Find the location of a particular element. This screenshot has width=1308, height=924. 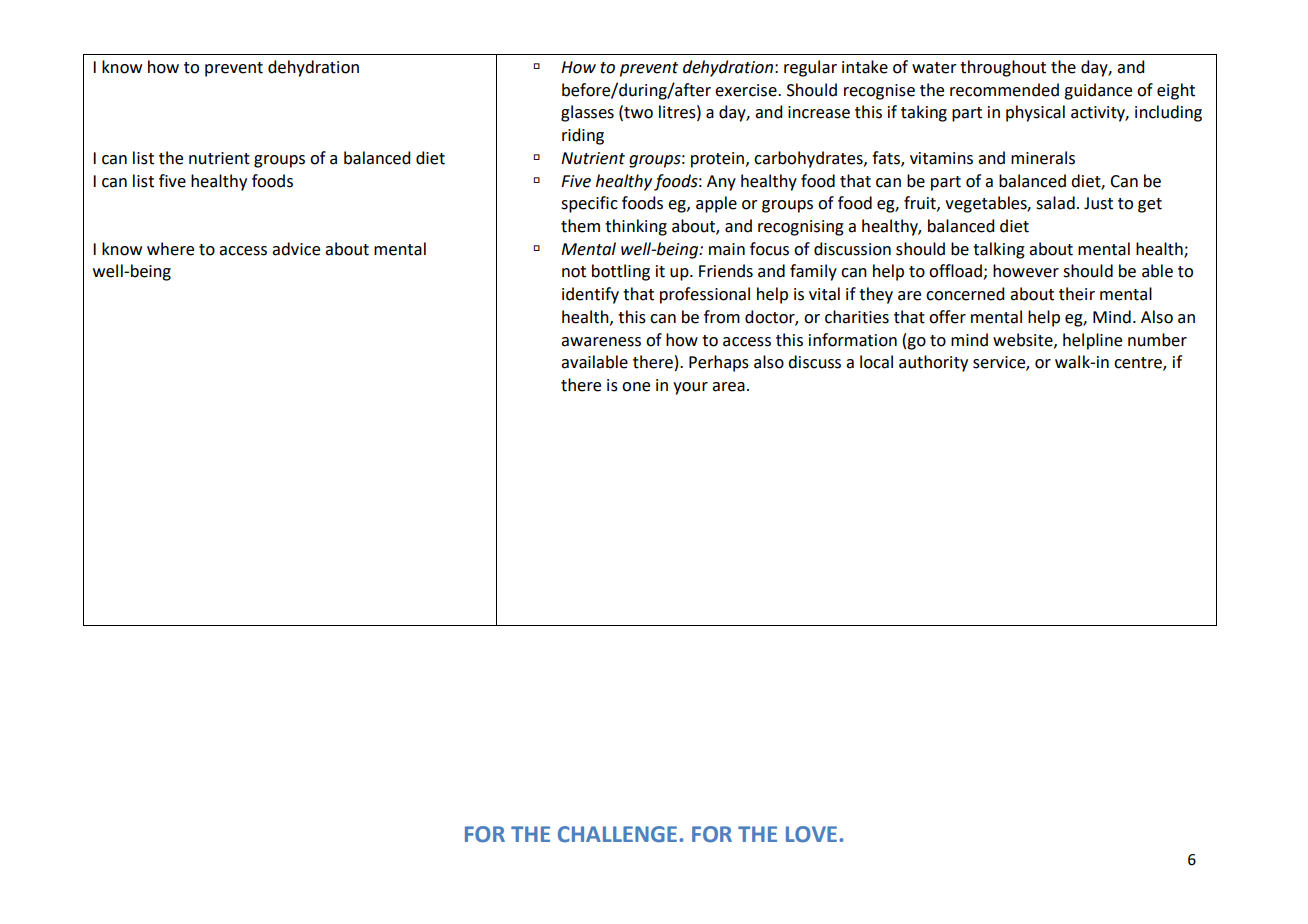

exercise is located at coordinates (747, 90).
